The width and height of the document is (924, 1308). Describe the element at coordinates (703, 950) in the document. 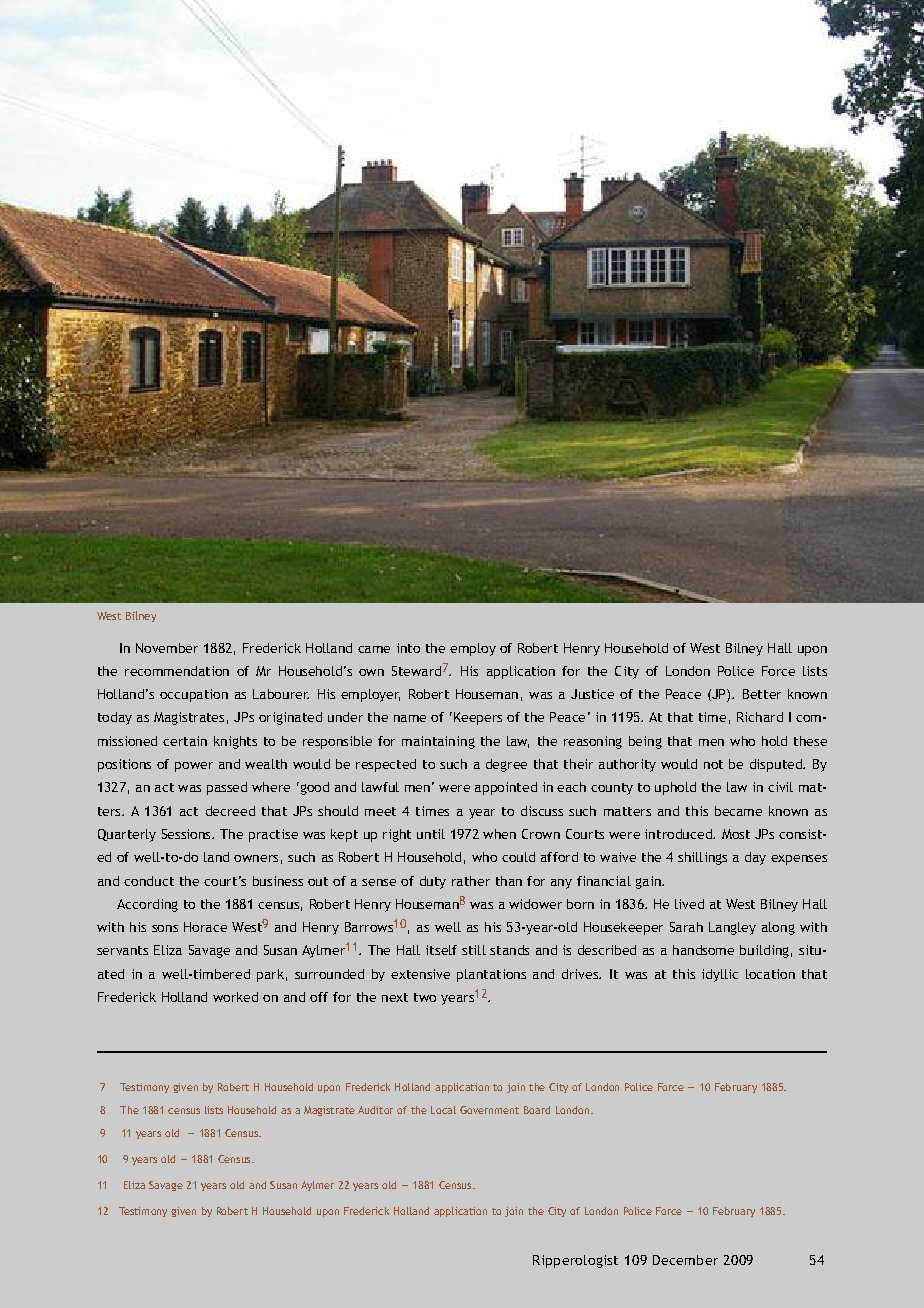

I see `handsome` at that location.
